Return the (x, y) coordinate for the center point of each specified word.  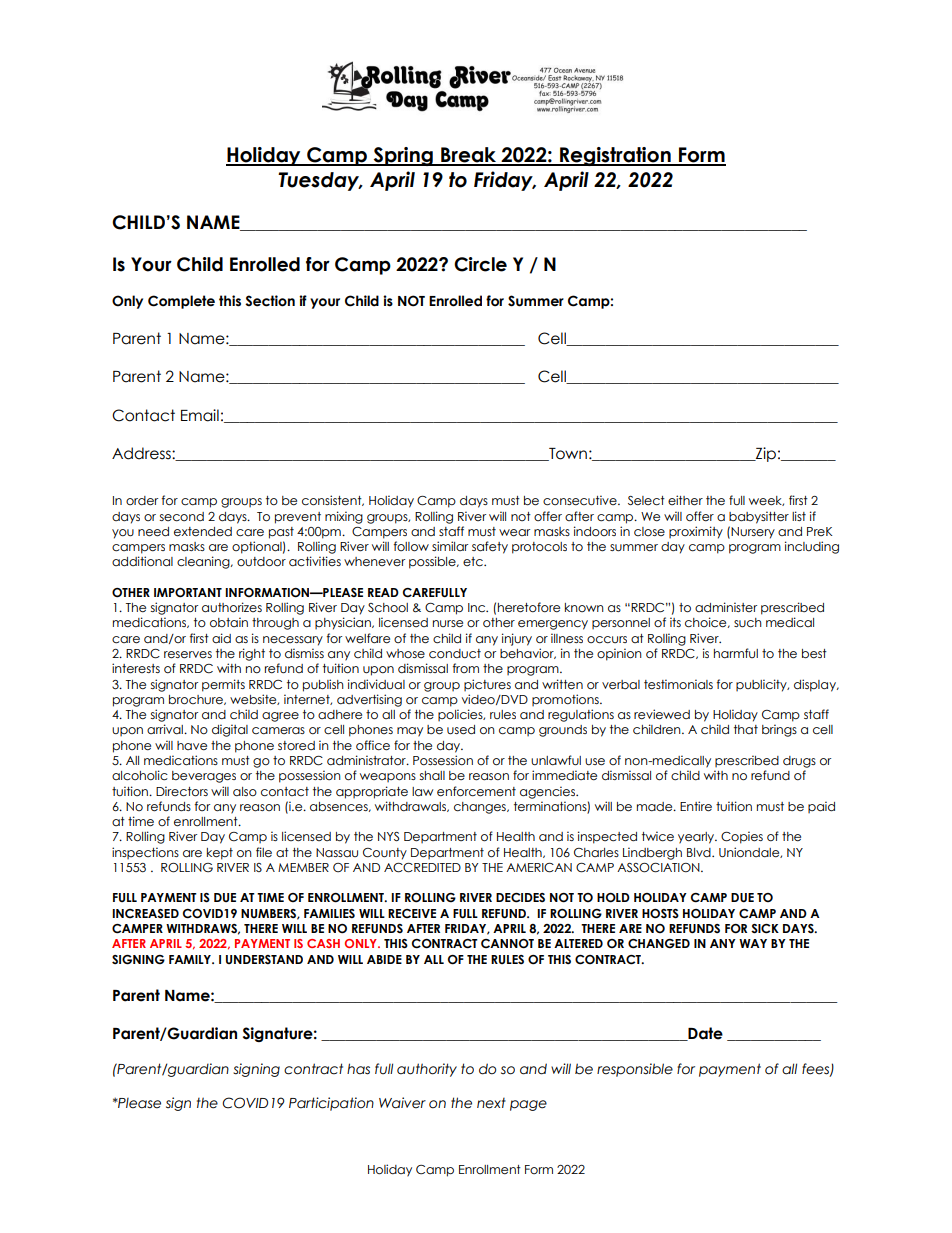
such (748, 623)
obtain (229, 622)
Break (469, 156)
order (142, 501)
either (685, 500)
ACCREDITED (422, 868)
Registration (615, 156)
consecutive (581, 500)
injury (517, 639)
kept (220, 854)
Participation (331, 1104)
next (491, 1103)
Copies (742, 837)
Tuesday (320, 181)
